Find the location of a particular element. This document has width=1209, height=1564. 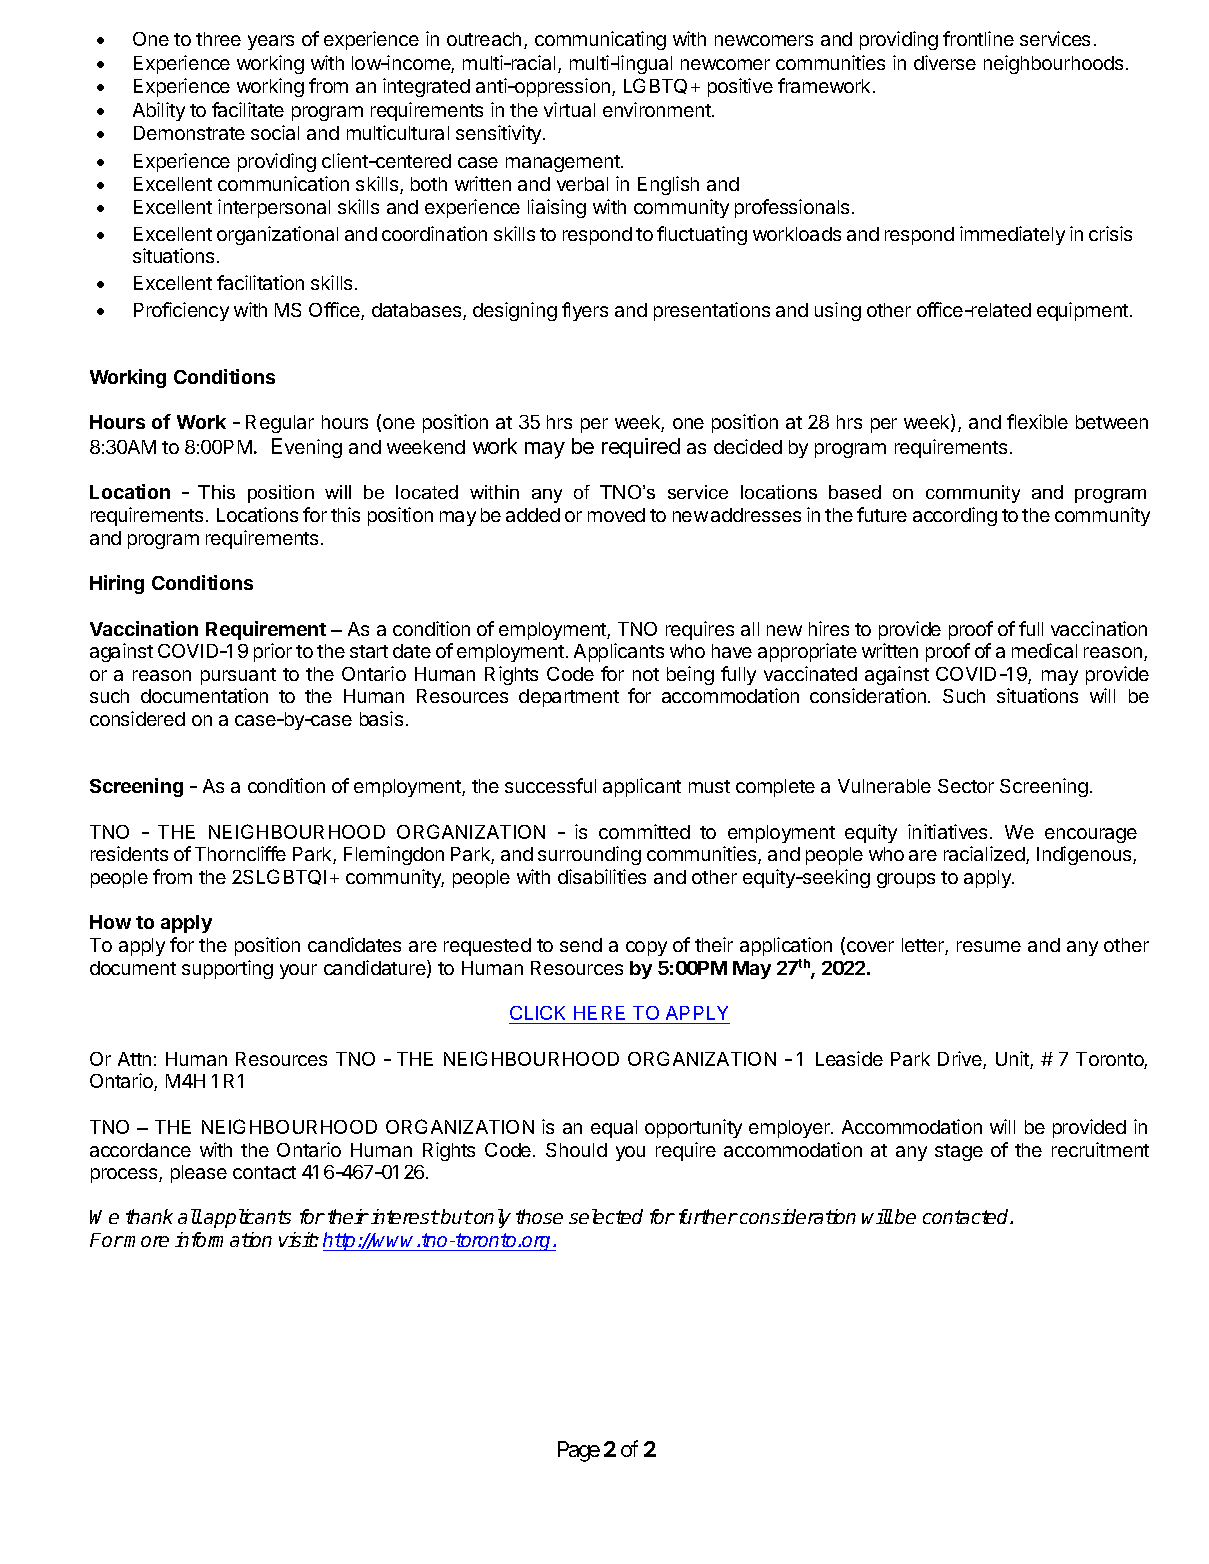

diverse is located at coordinates (945, 62).
